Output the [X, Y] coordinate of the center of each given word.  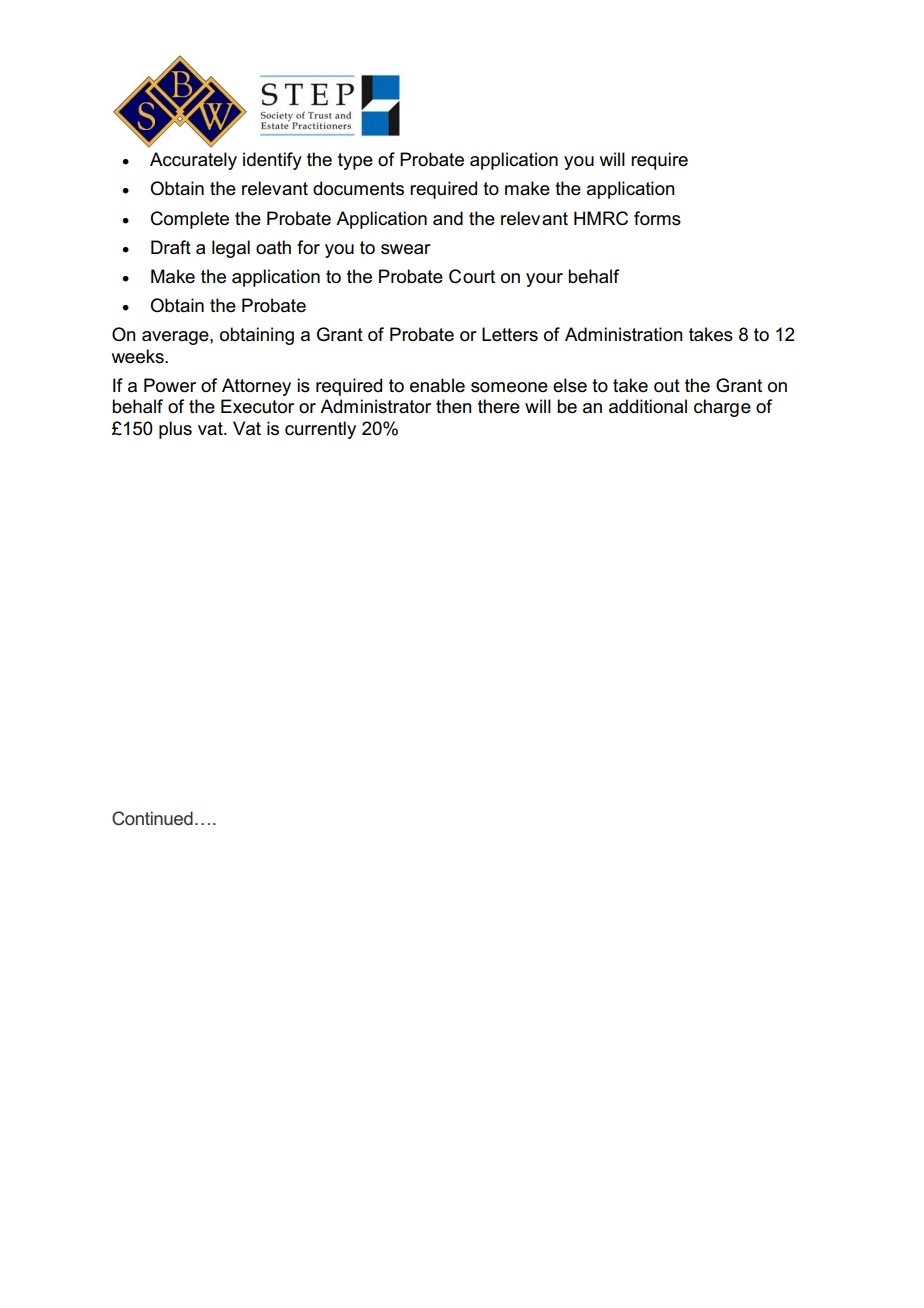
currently [320, 430]
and [448, 218]
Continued [152, 818]
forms [657, 218]
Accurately [193, 161]
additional [648, 406]
